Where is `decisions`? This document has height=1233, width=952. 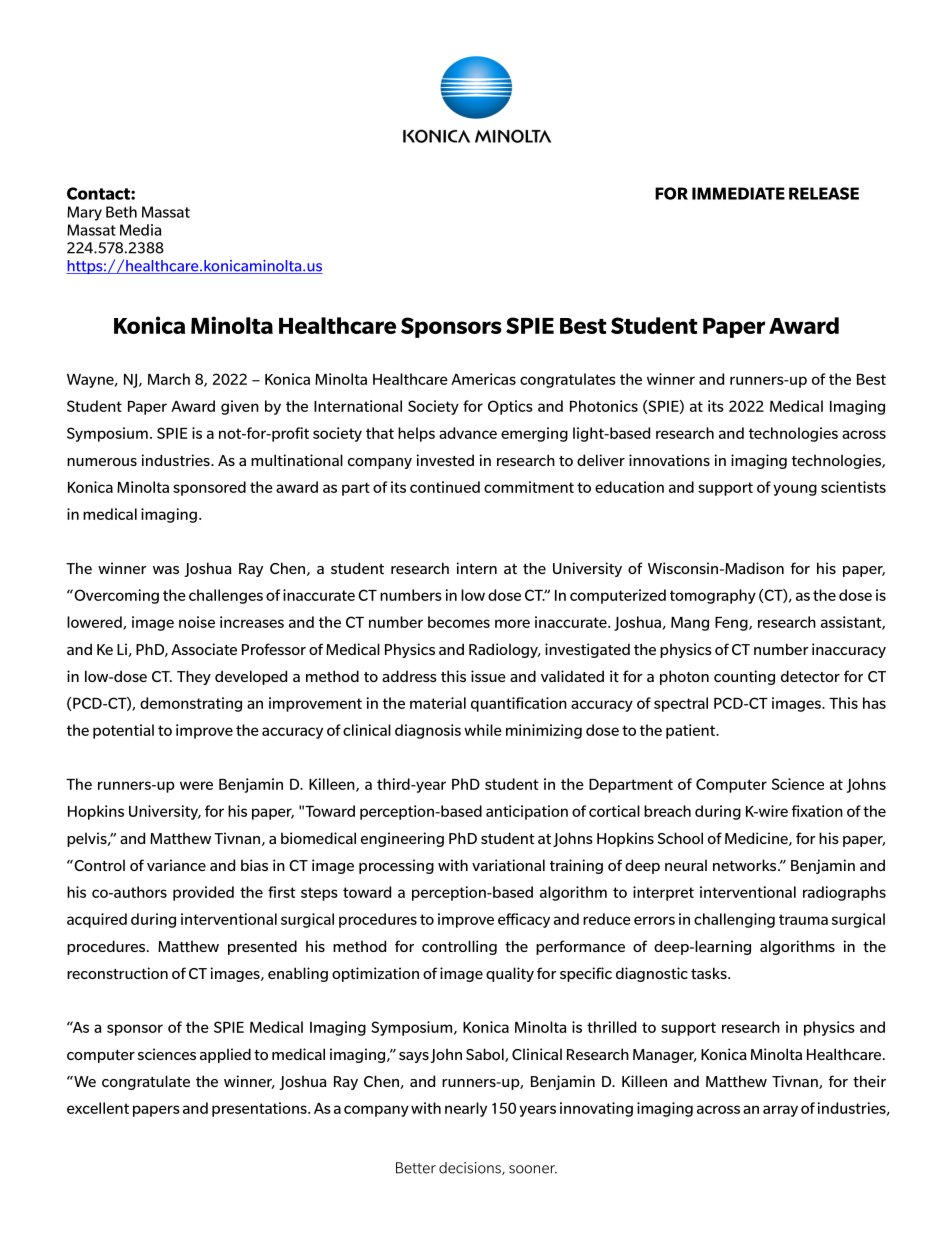
decisions is located at coordinates (471, 1168).
